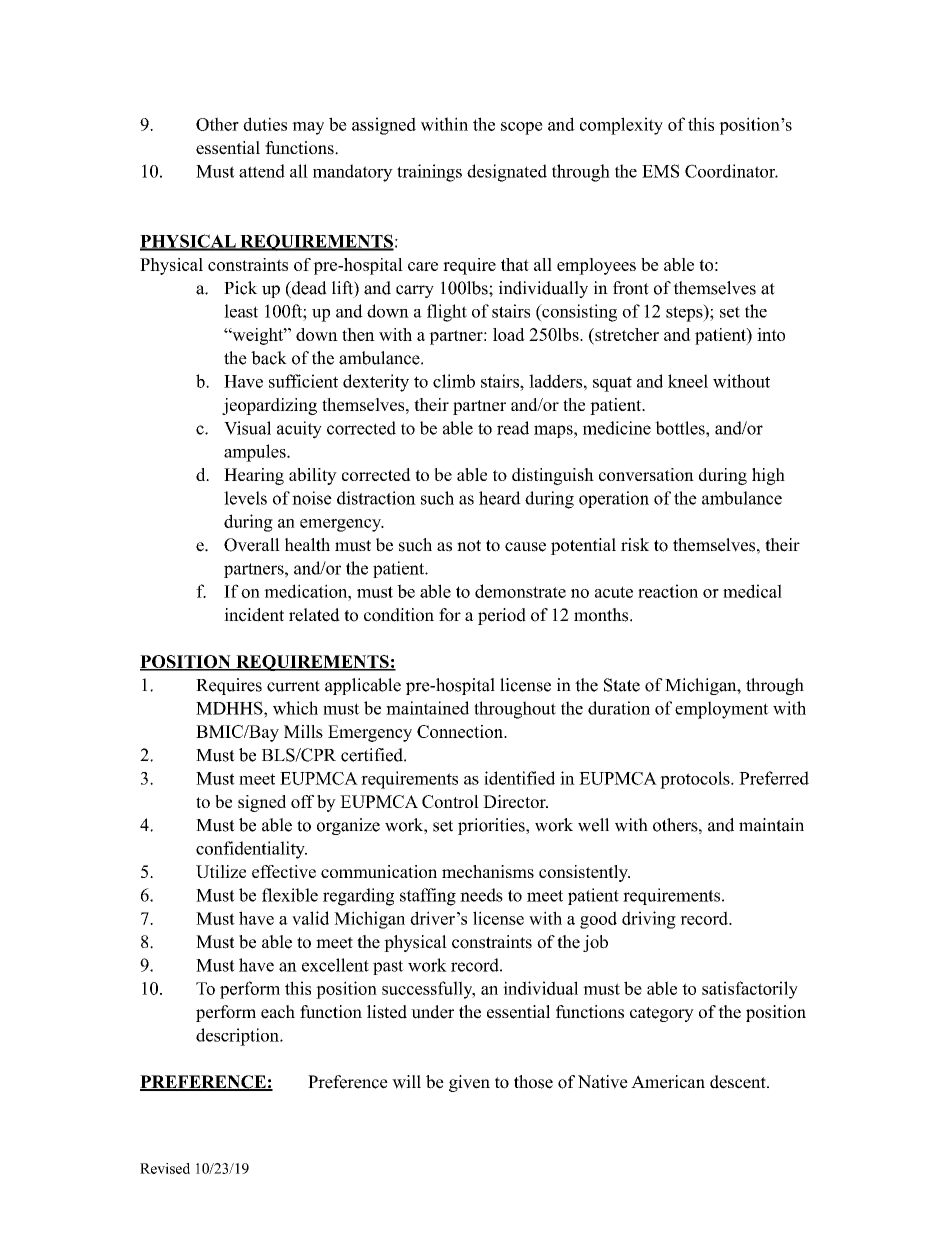  I want to click on attend, so click(262, 171).
